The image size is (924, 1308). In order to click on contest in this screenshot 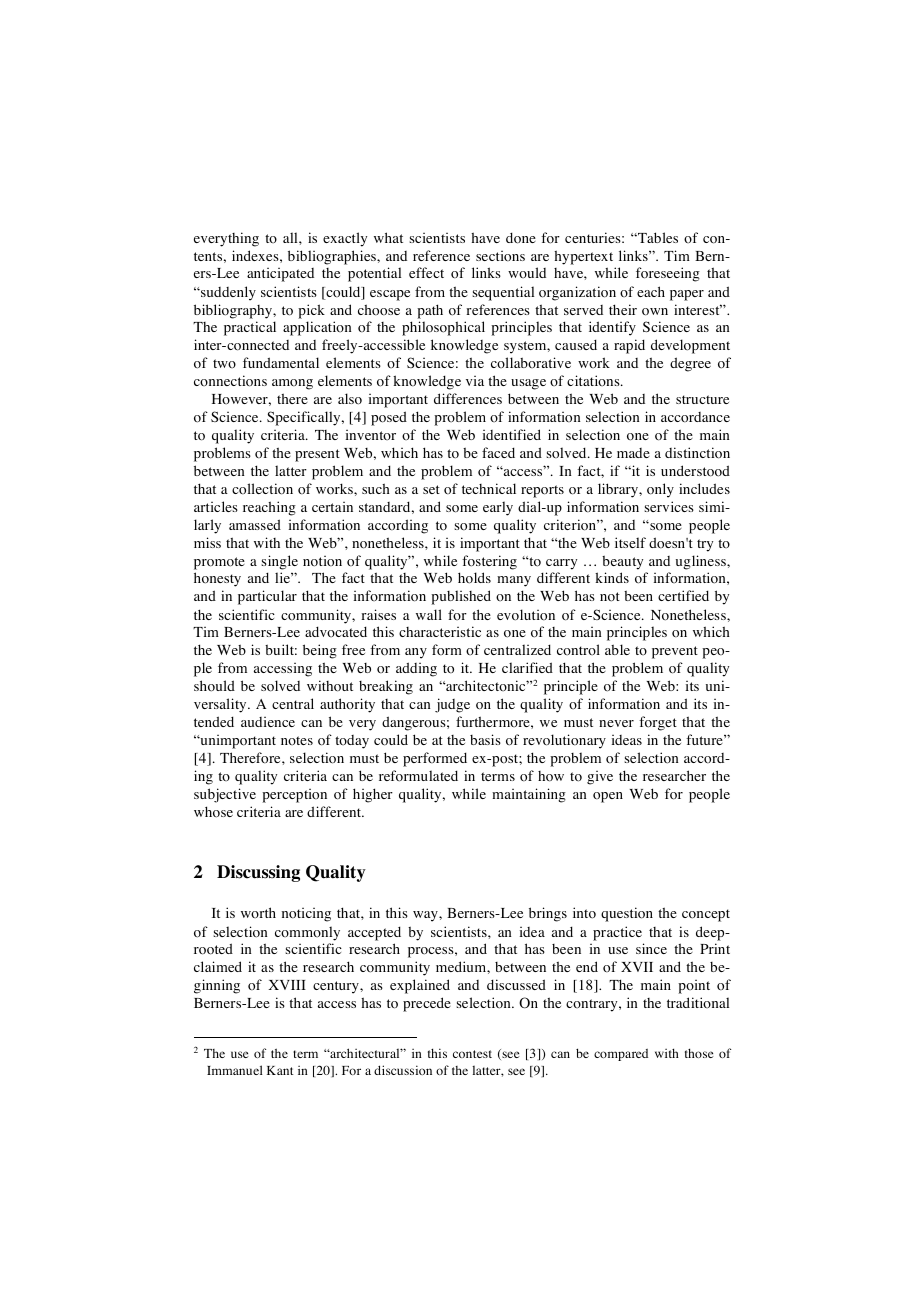, I will do `click(472, 1054)`.
